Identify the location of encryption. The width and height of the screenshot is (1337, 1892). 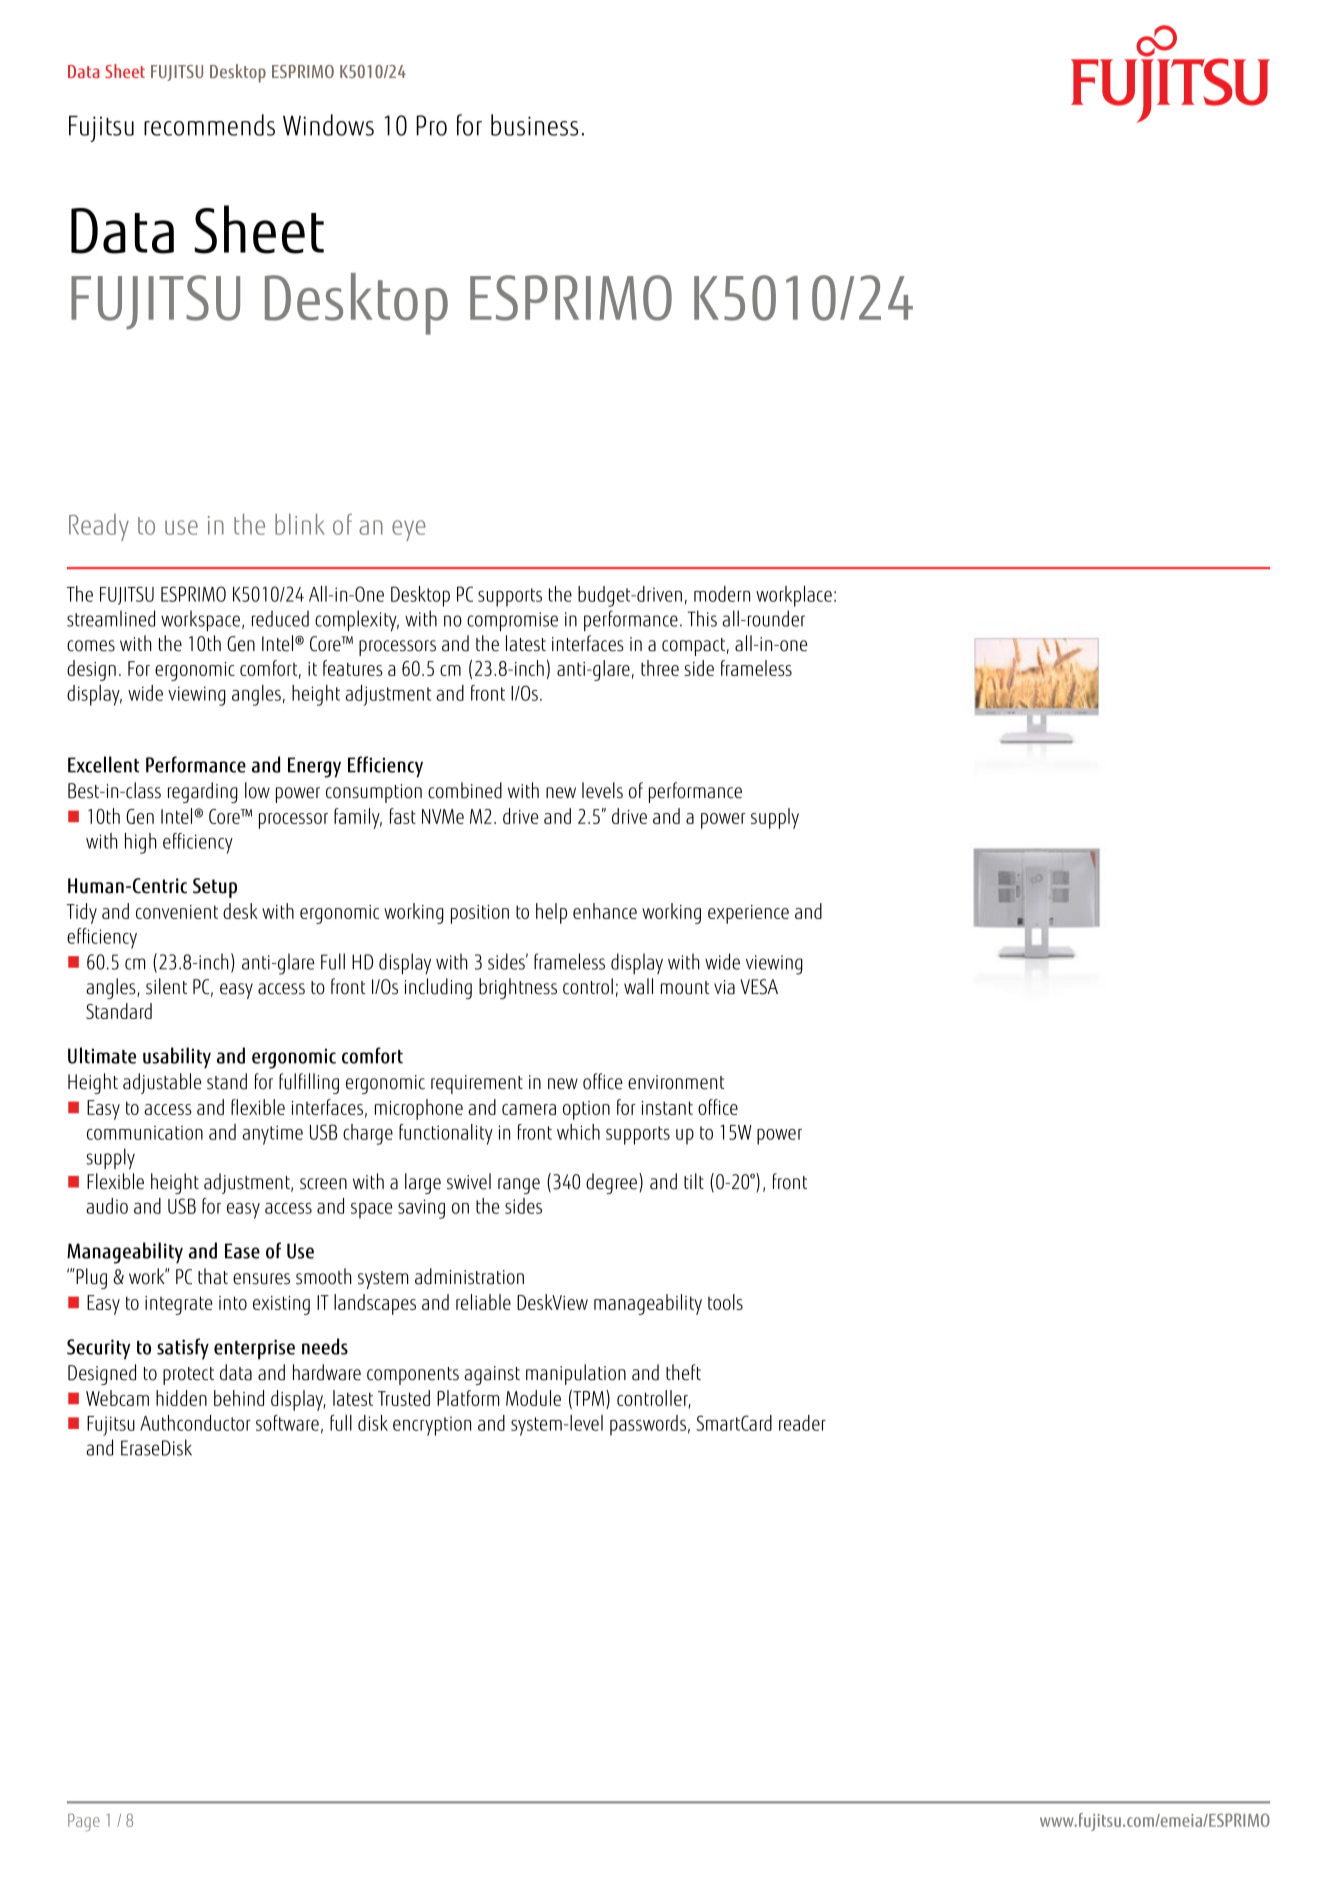
(432, 1426).
